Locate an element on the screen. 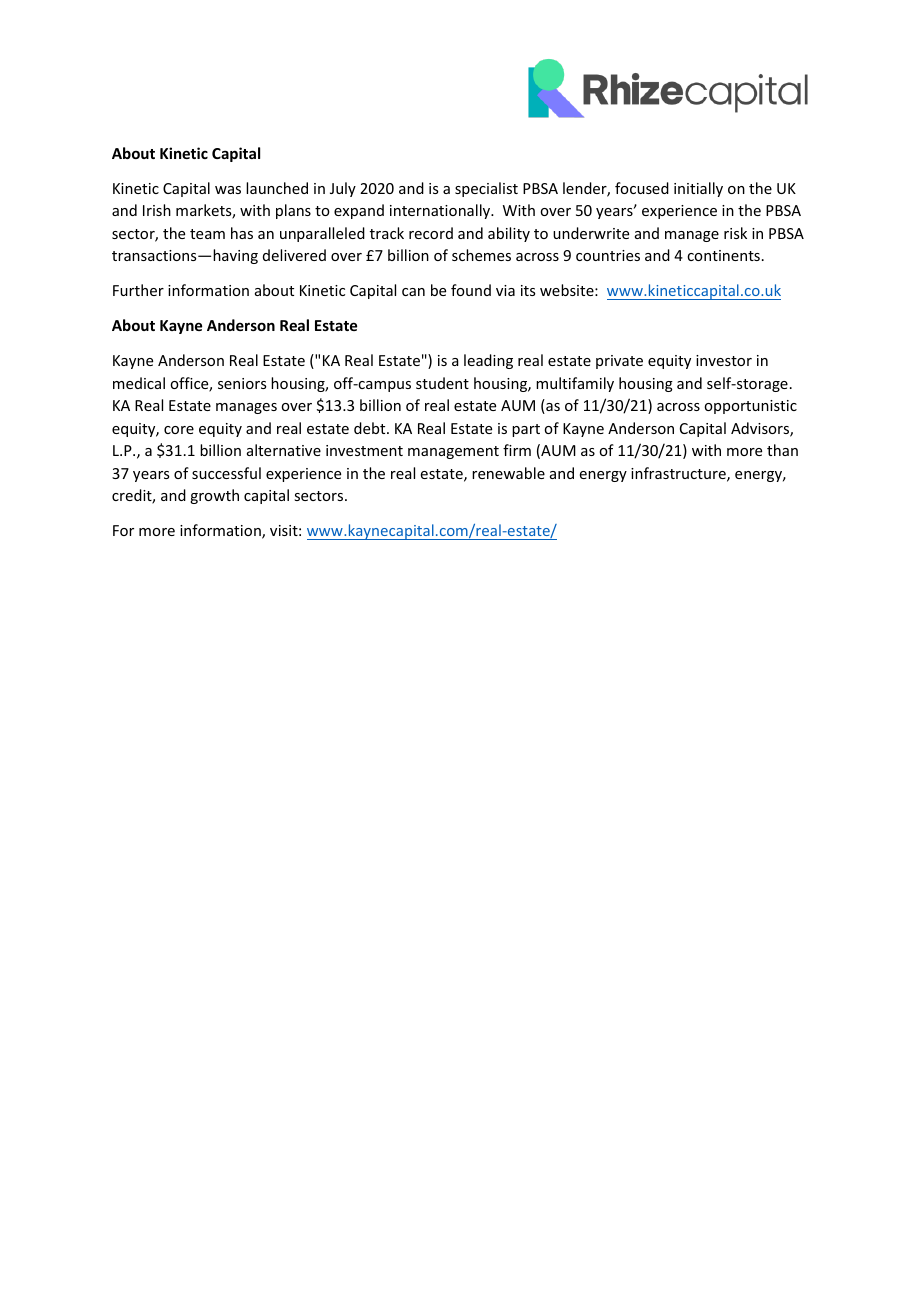 The height and width of the screenshot is (1308, 924). seniors is located at coordinates (242, 383).
